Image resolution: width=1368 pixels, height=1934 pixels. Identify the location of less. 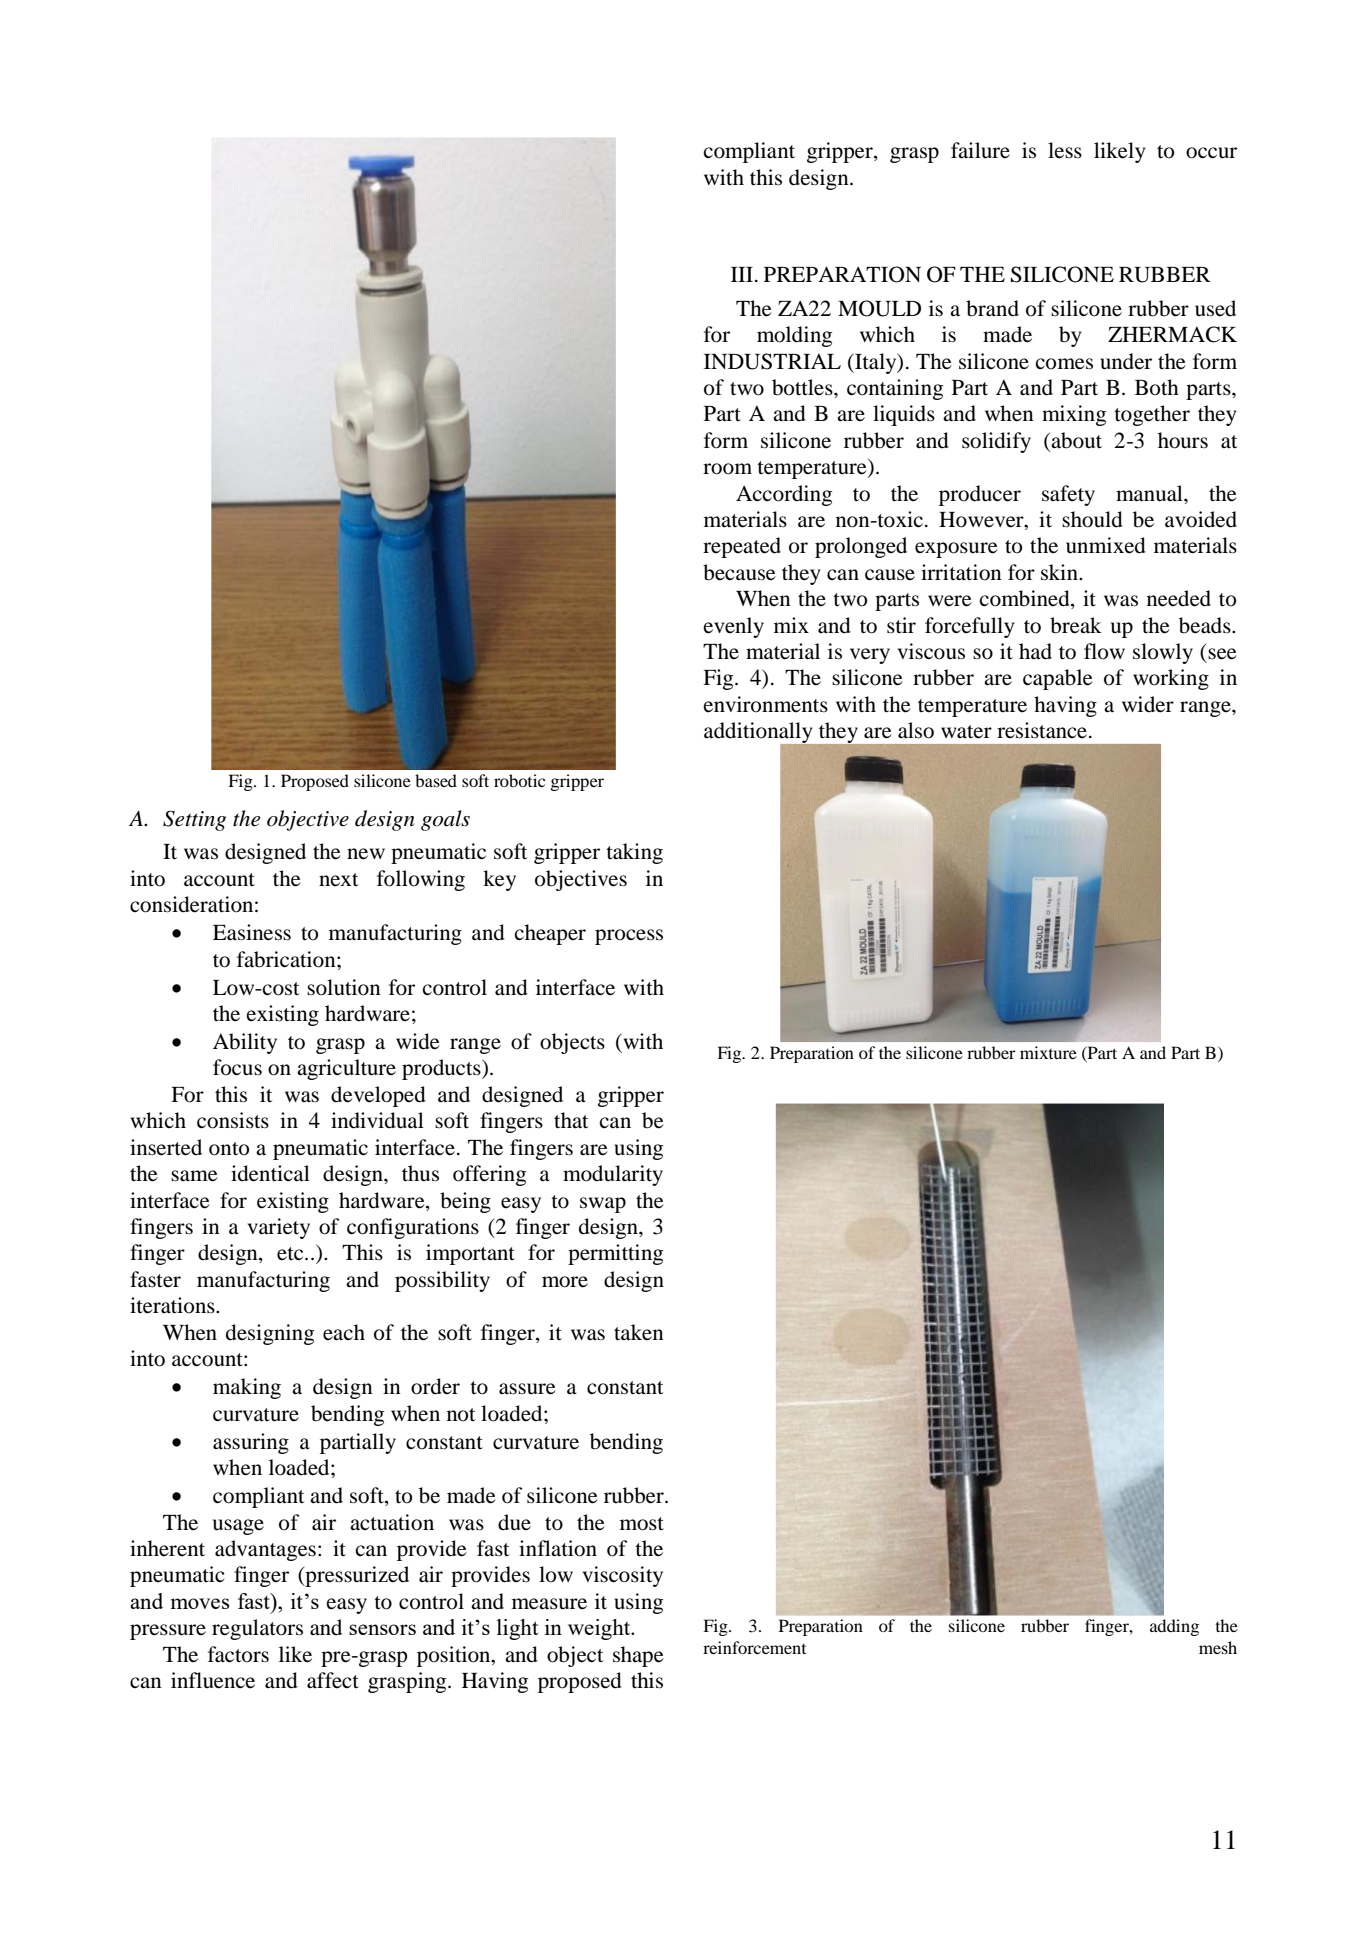
(1065, 150).
